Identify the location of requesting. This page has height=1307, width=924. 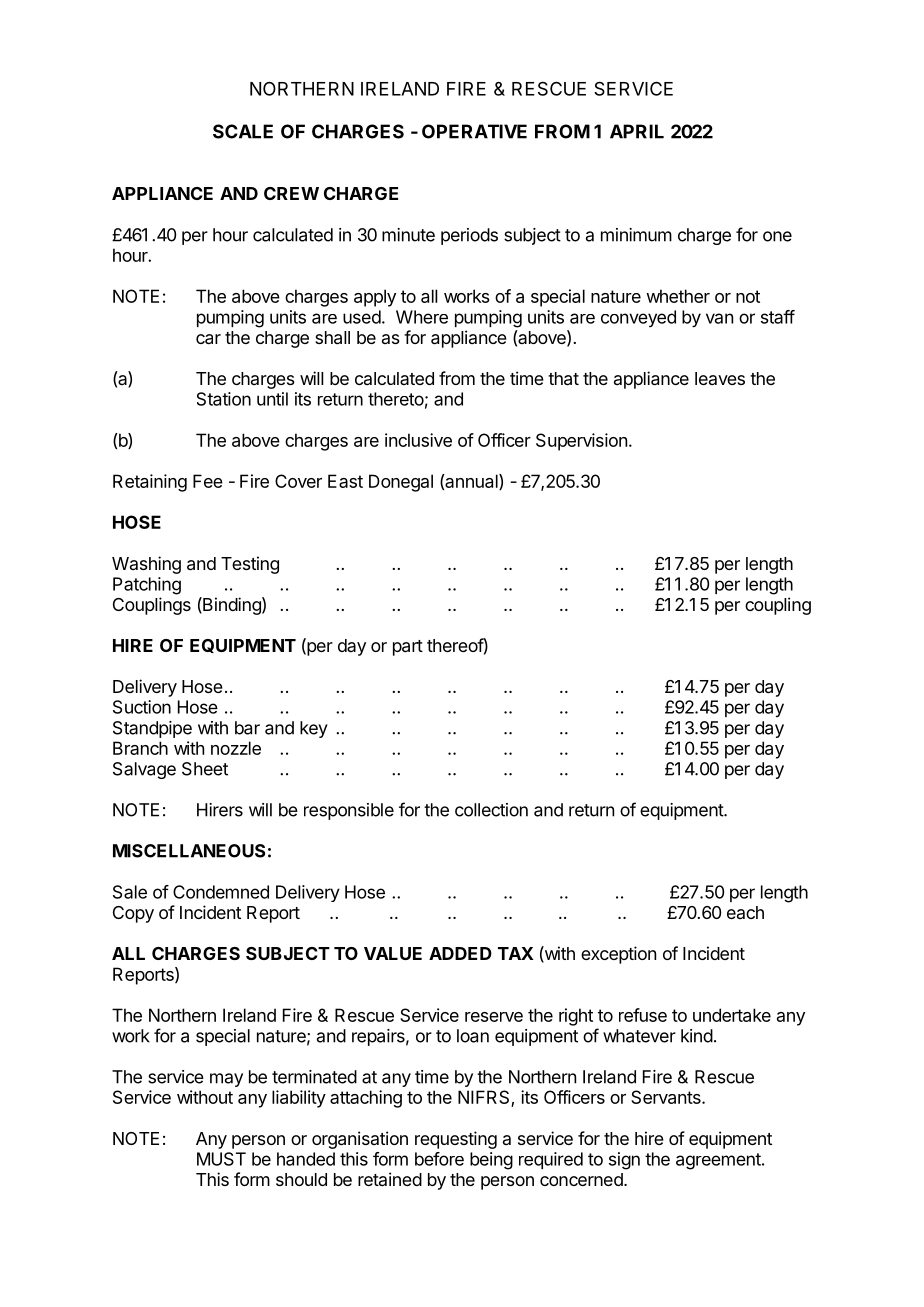
(456, 1140).
